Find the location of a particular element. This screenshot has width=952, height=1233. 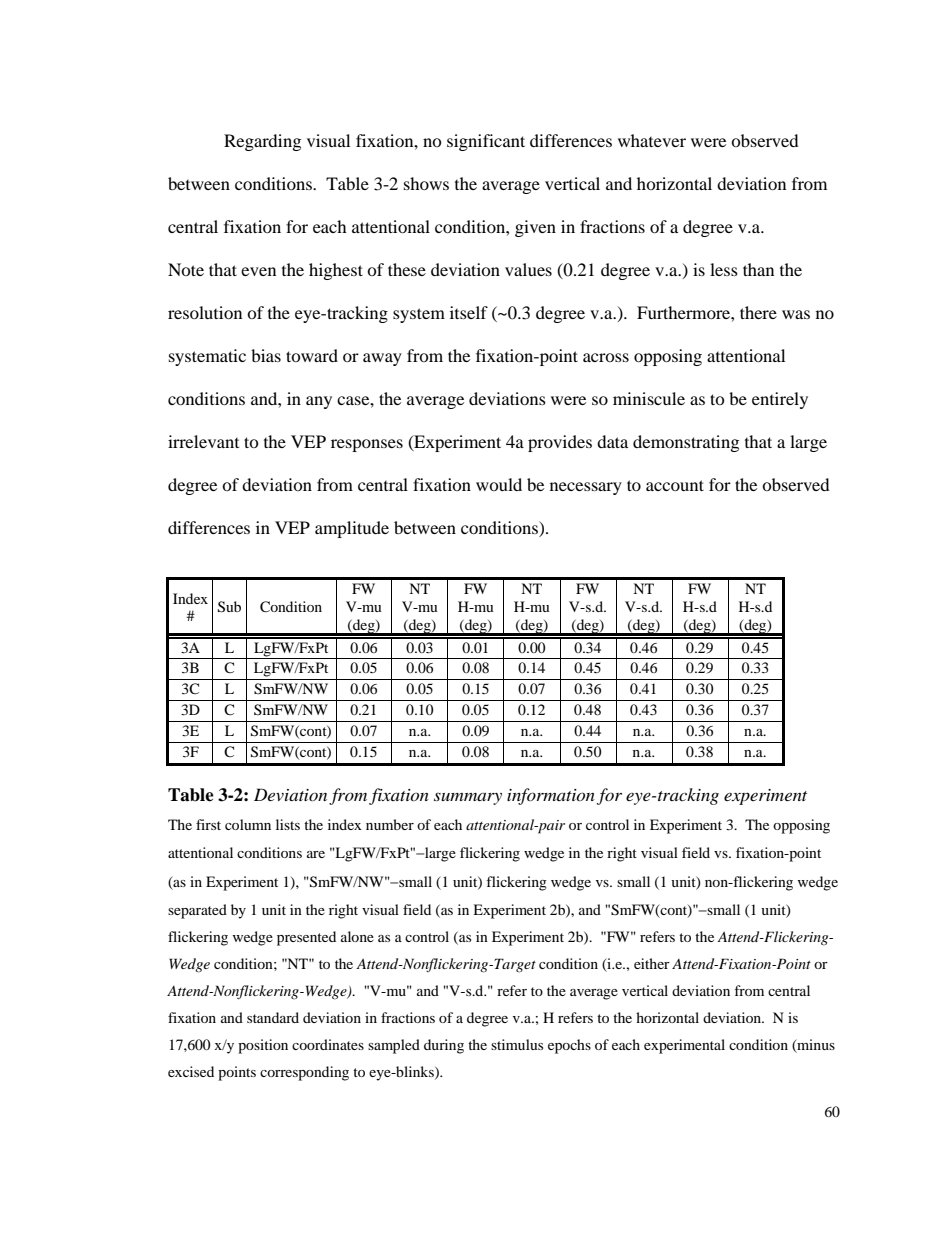

entirely is located at coordinates (780, 400).
